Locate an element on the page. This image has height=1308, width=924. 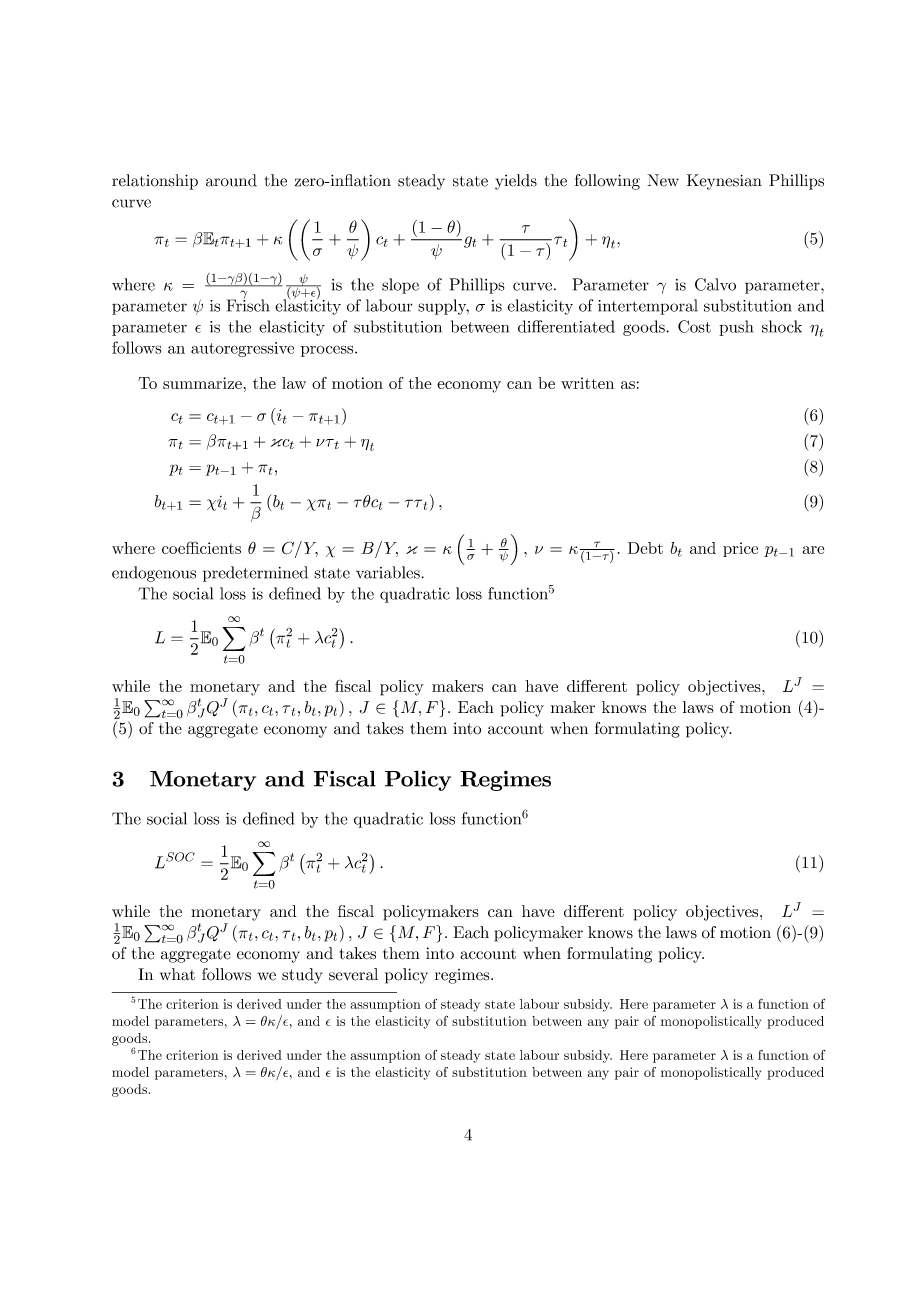
predetermined is located at coordinates (255, 574).
